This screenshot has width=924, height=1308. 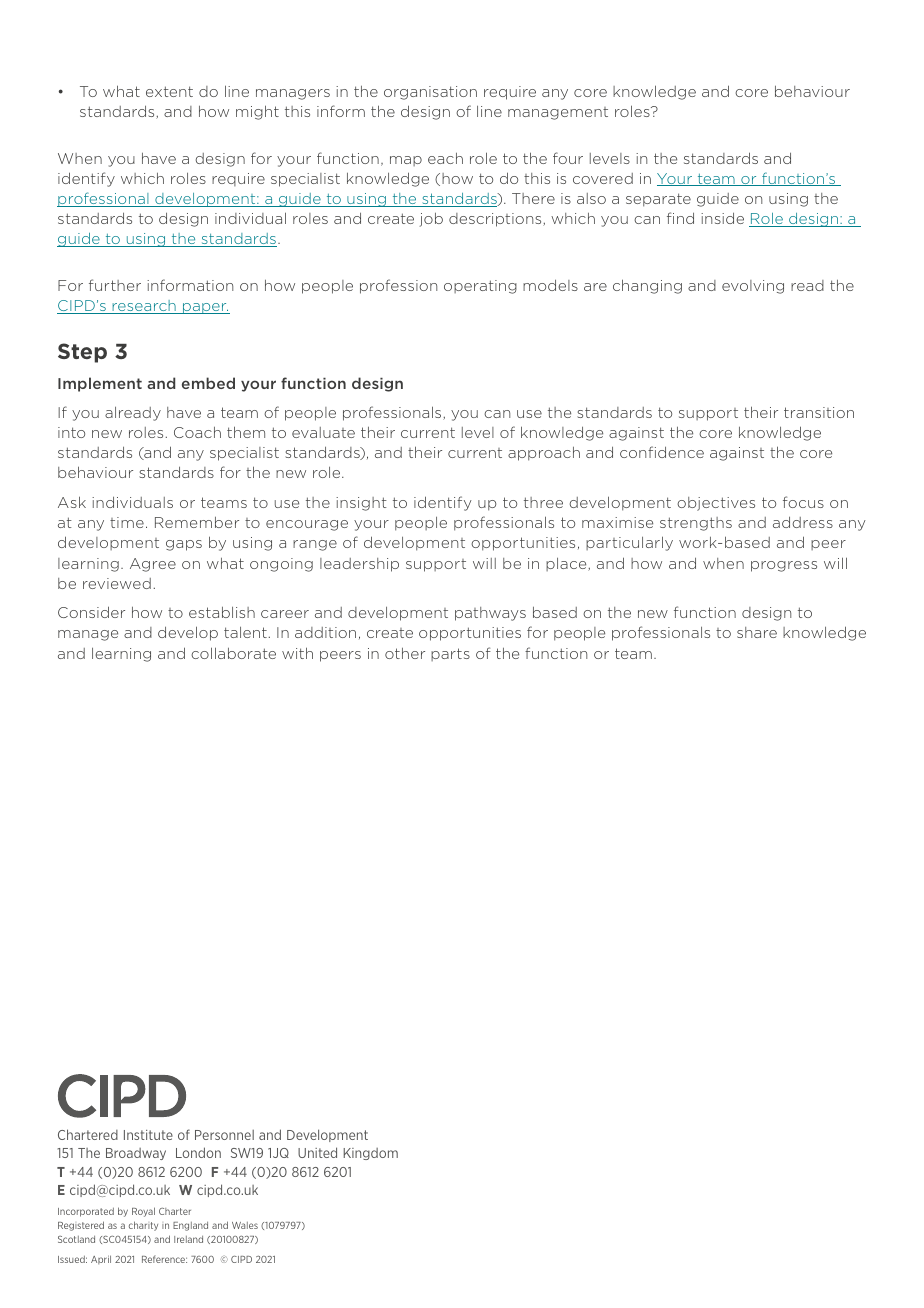 I want to click on Wales, so click(x=245, y=1225).
